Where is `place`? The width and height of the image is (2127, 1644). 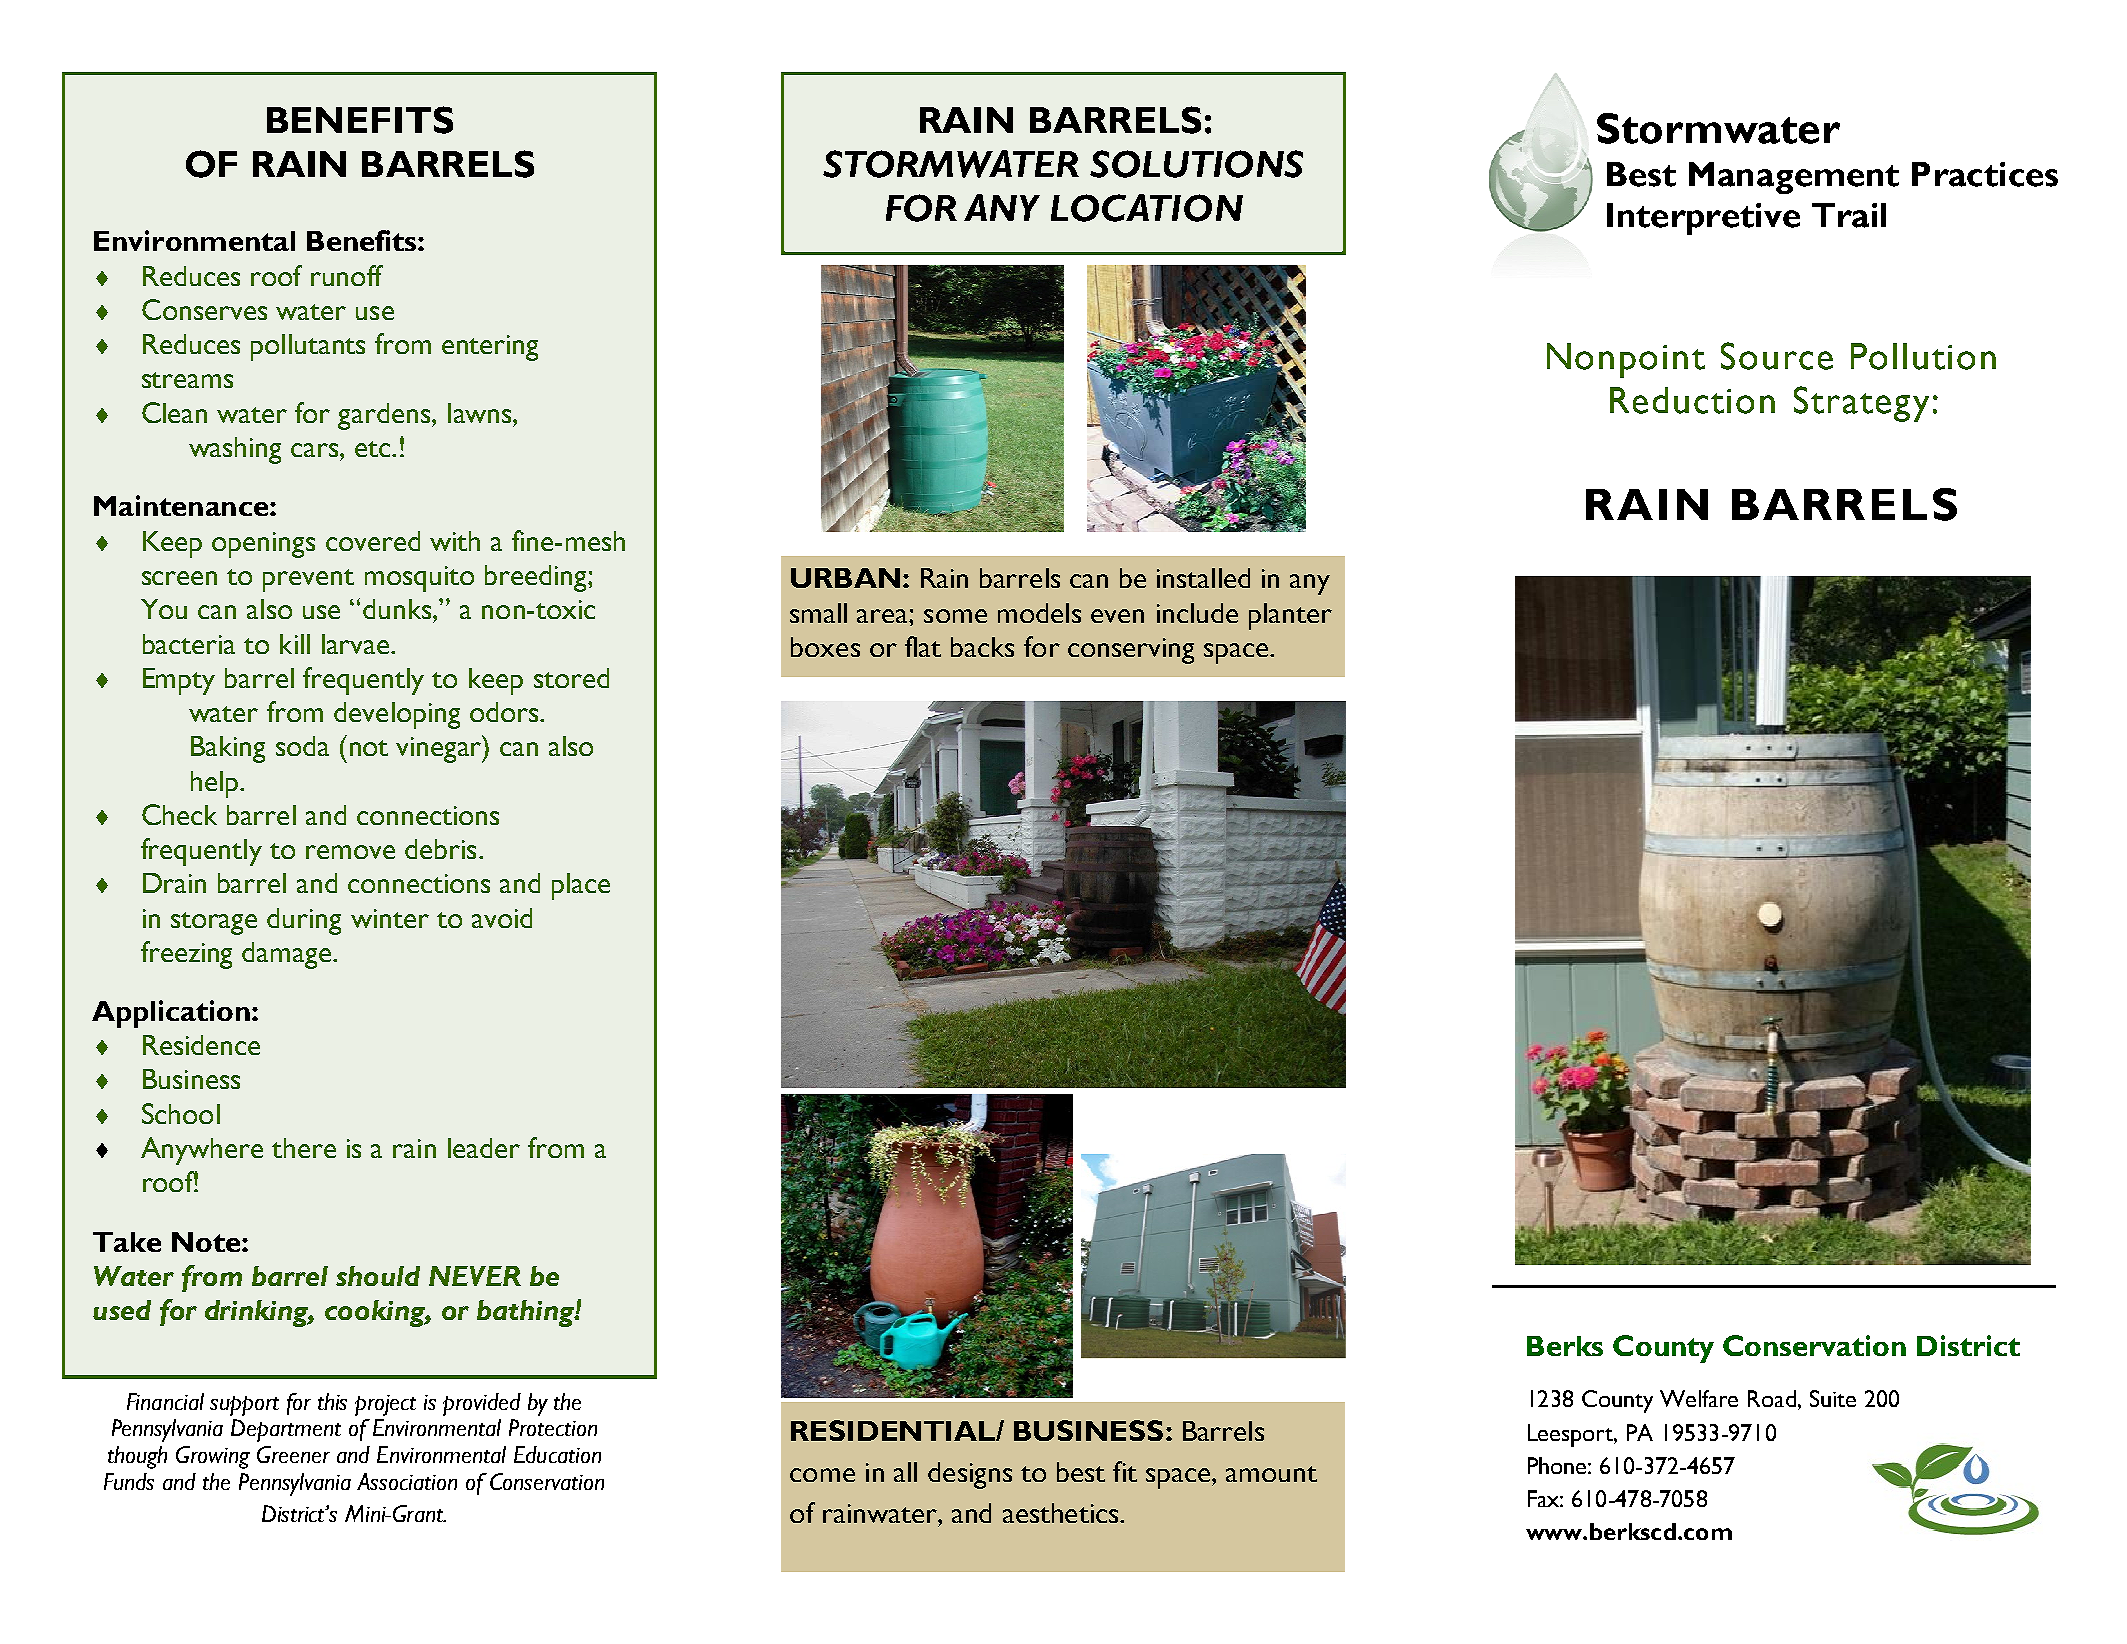 place is located at coordinates (581, 886).
